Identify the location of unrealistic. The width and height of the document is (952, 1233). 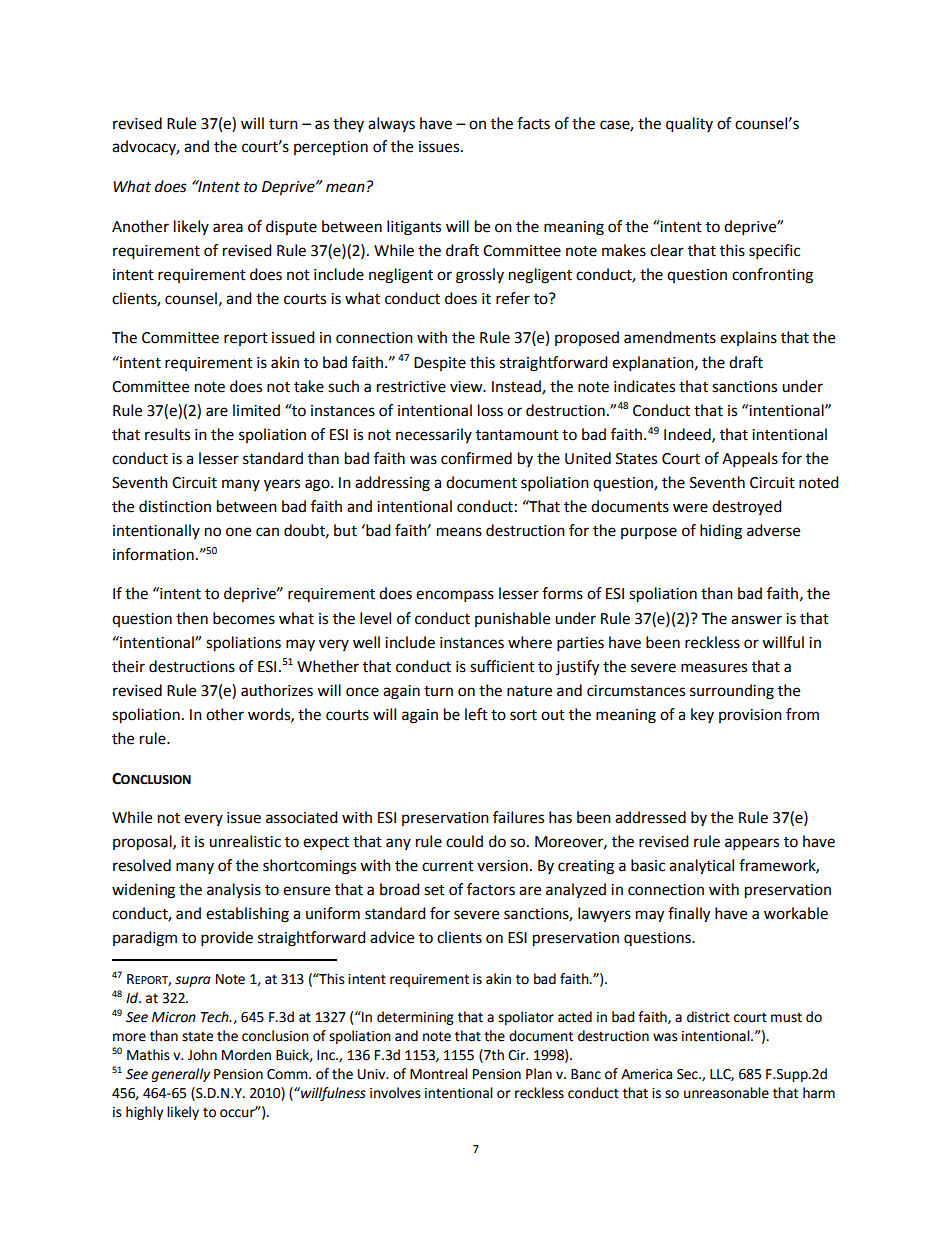
(245, 841).
